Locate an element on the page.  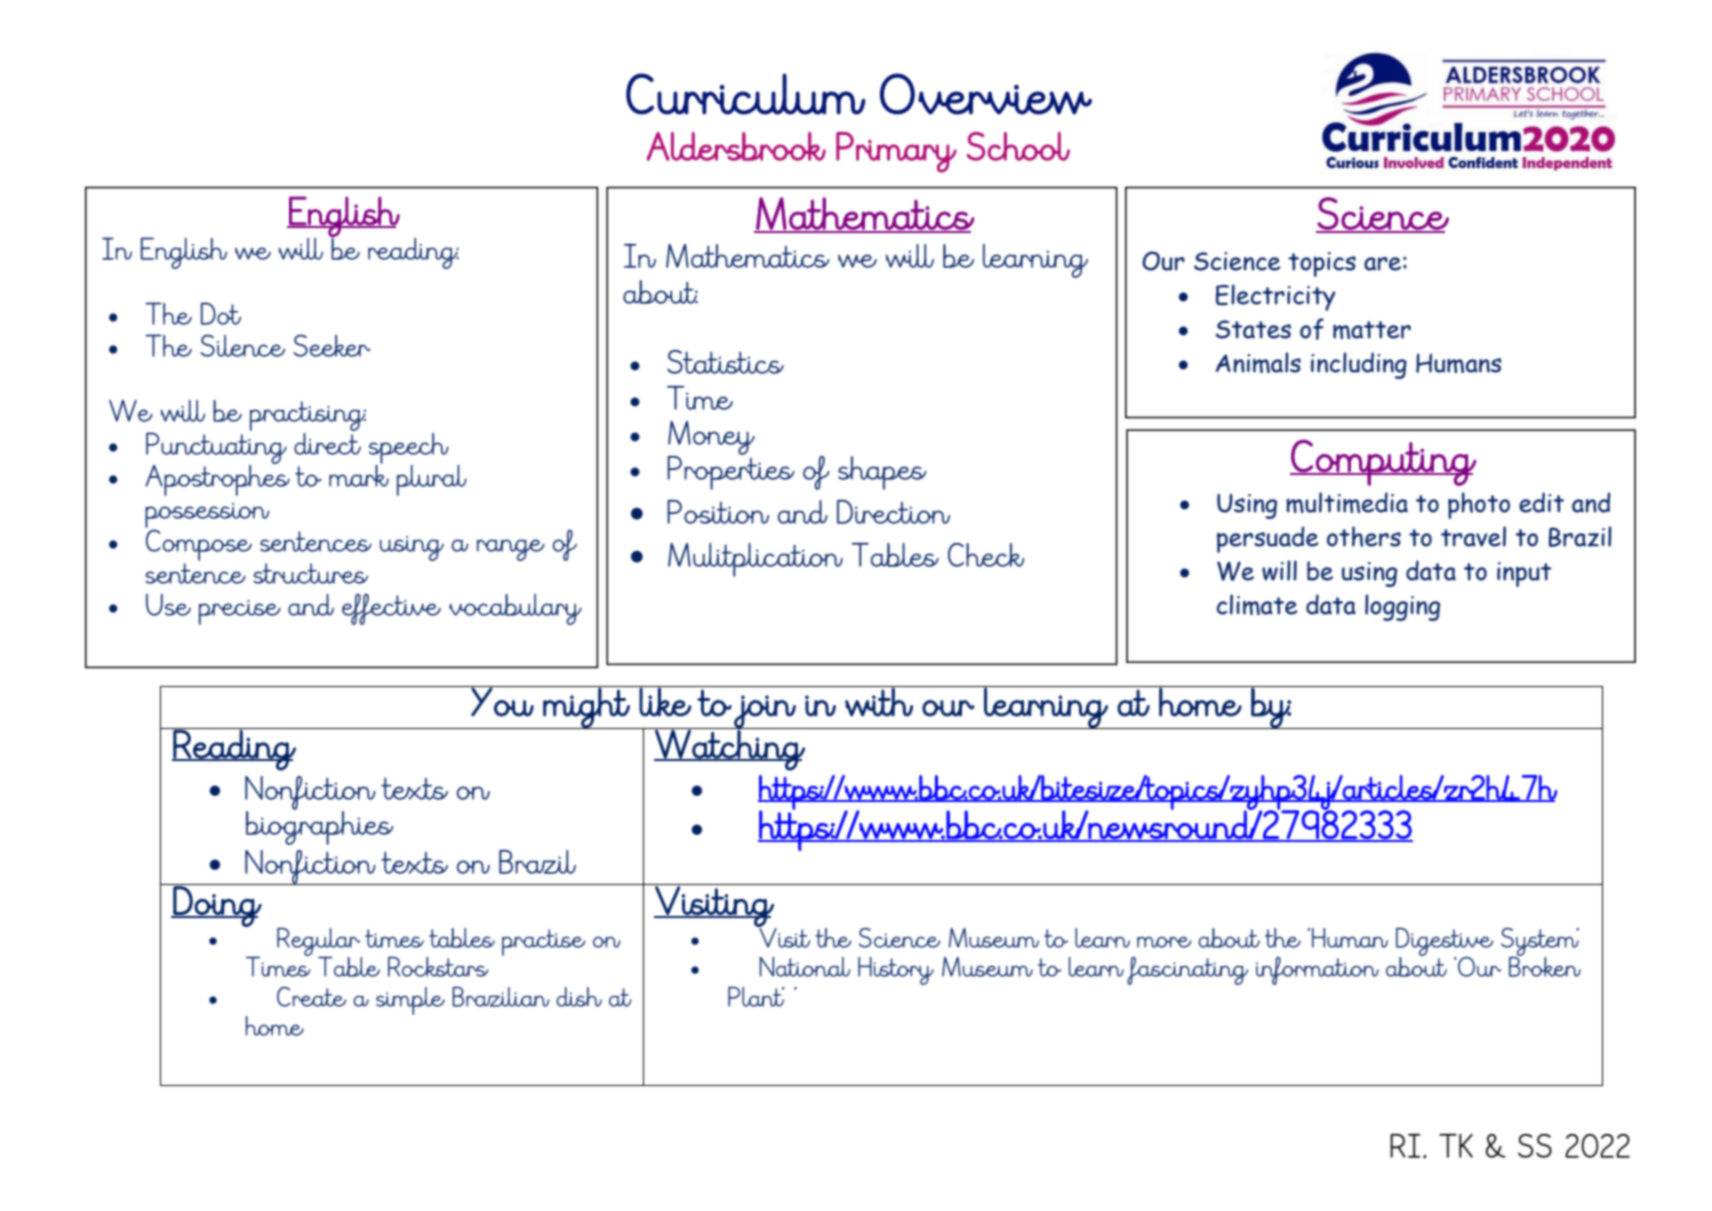
Primary is located at coordinates (896, 152).
